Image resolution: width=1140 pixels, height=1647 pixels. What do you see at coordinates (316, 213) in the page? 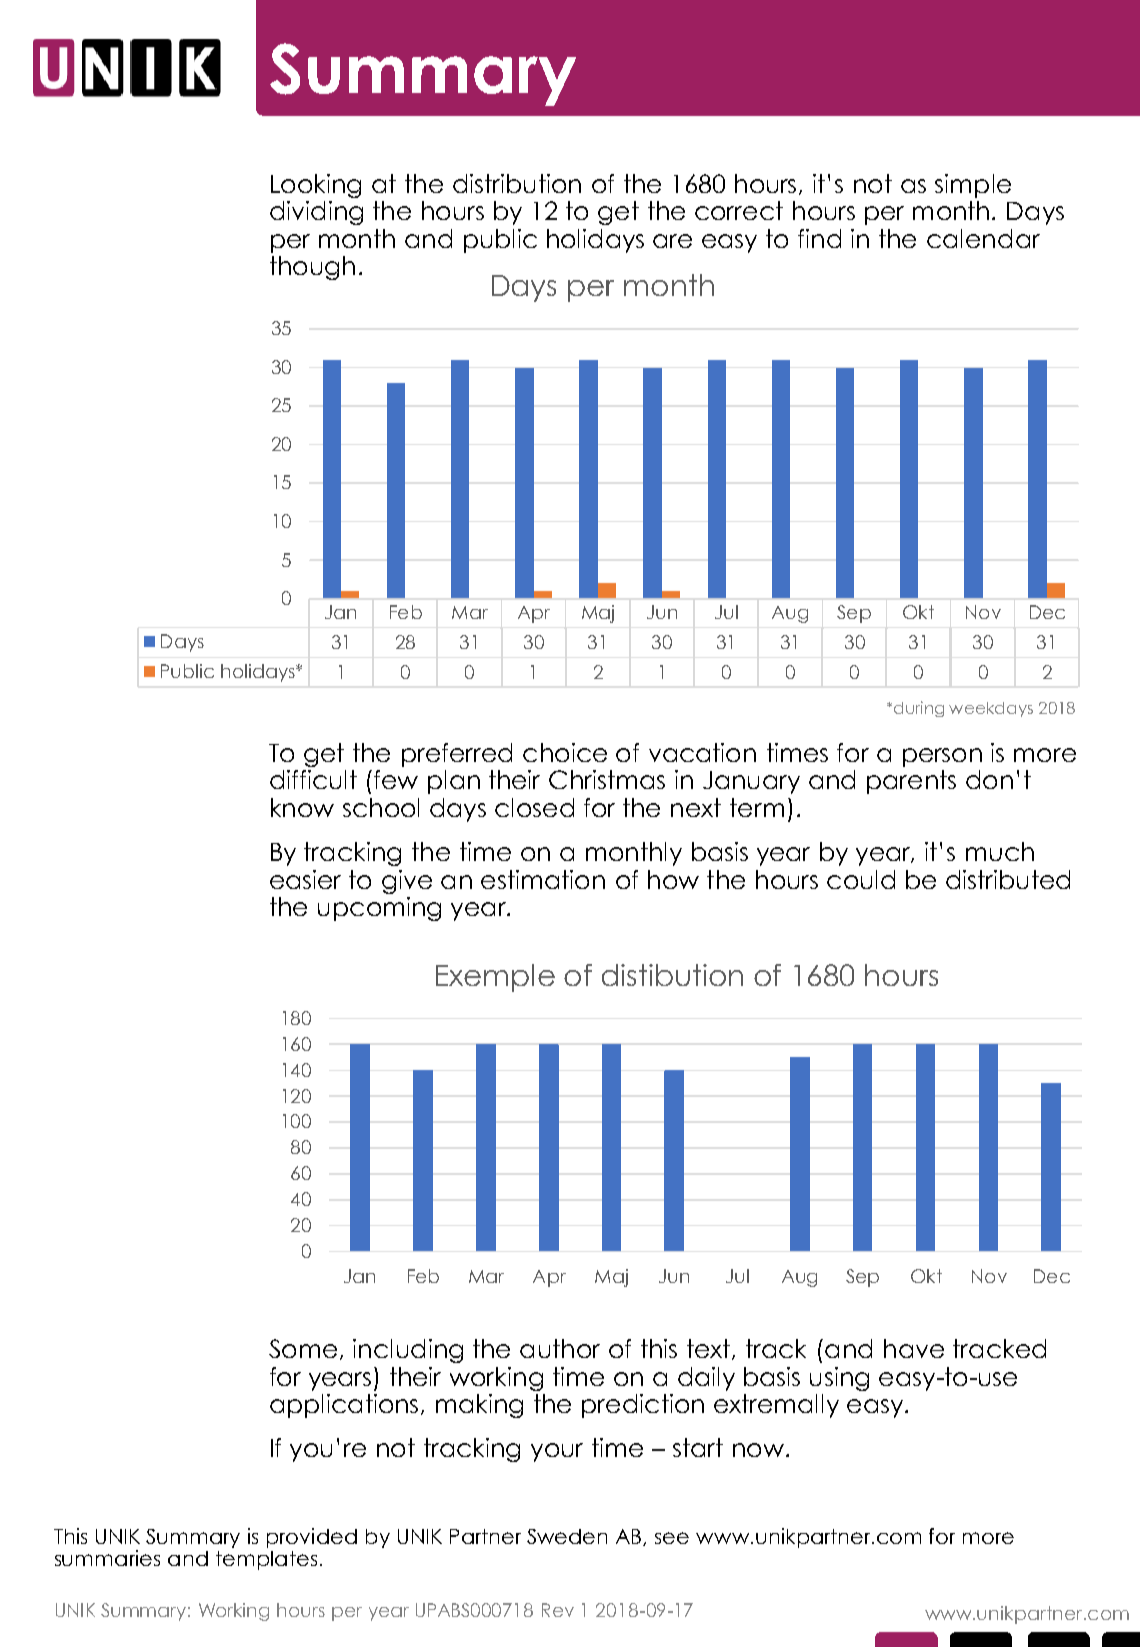
I see `dividing` at bounding box center [316, 213].
